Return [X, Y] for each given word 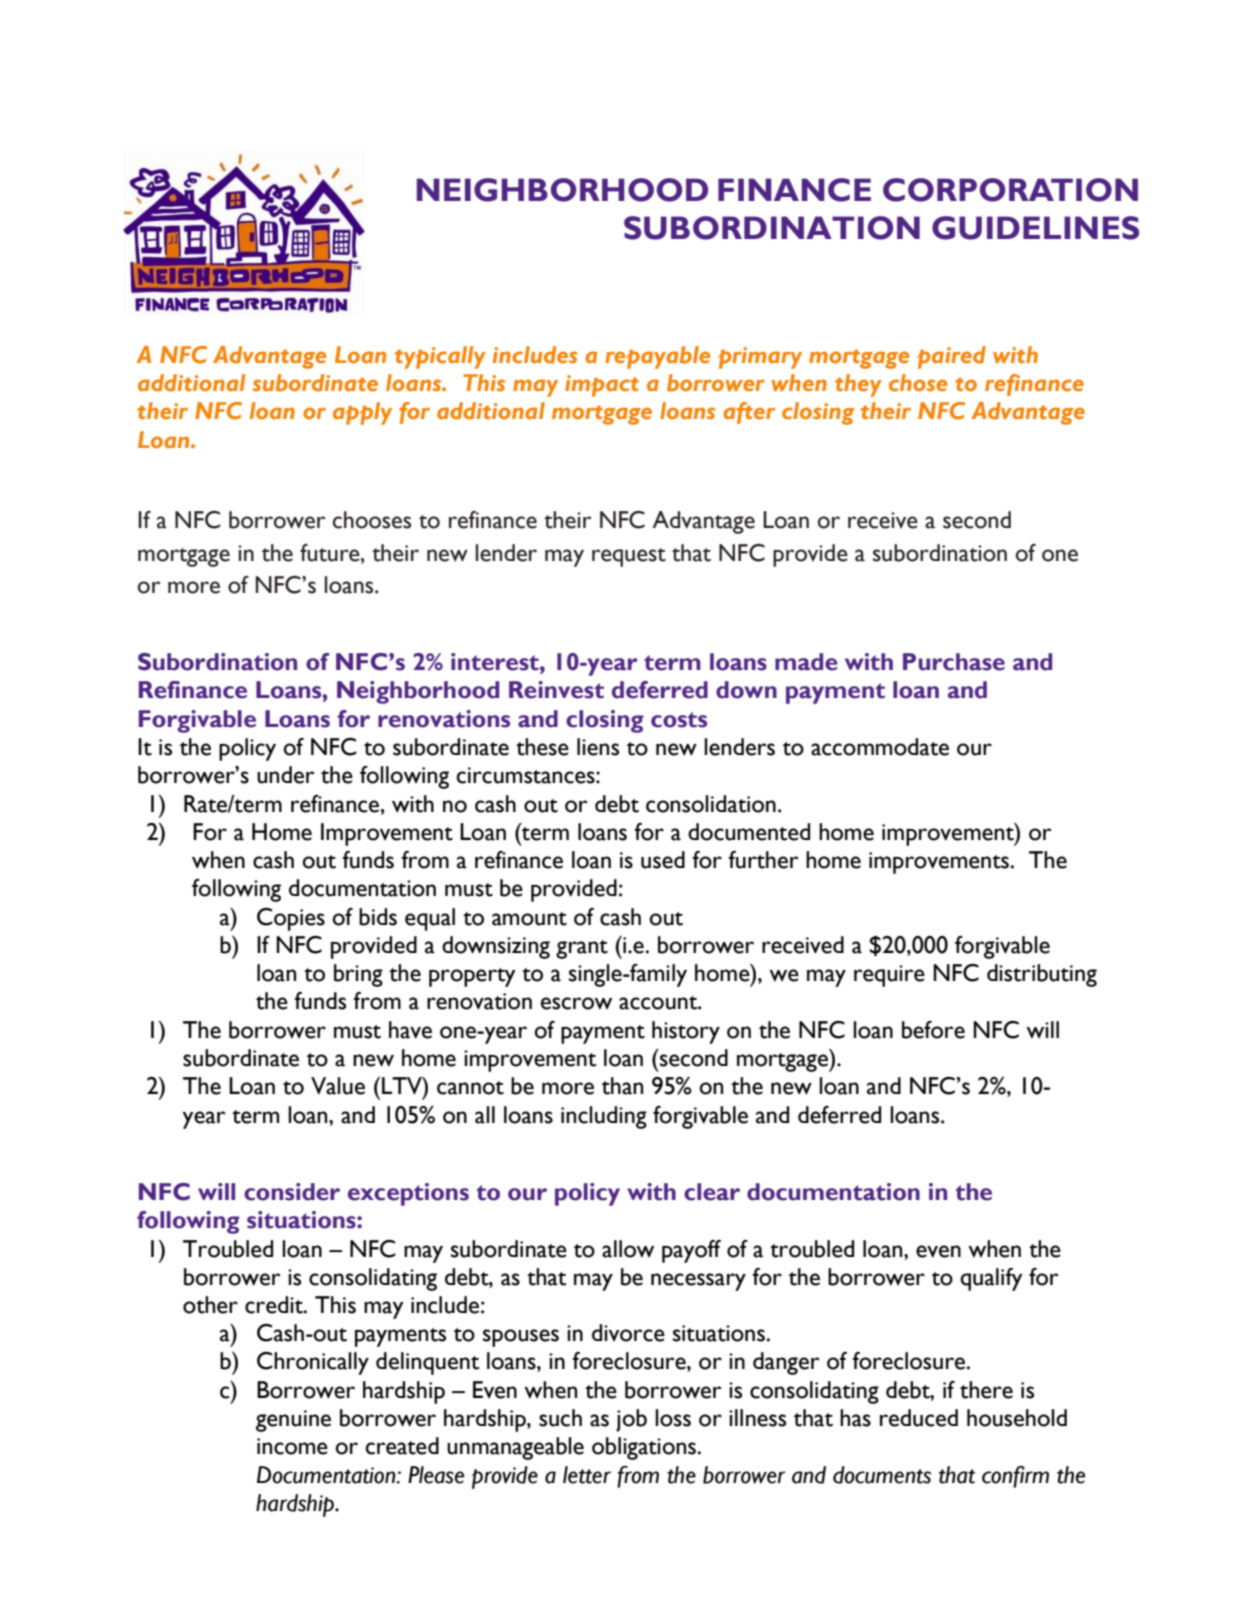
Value [338, 1086]
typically [440, 357]
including [604, 1117]
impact [602, 386]
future [331, 553]
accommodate [880, 747]
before [933, 1030]
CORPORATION [1010, 190]
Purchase [954, 662]
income [292, 1446]
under [285, 775]
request [629, 557]
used [663, 860]
